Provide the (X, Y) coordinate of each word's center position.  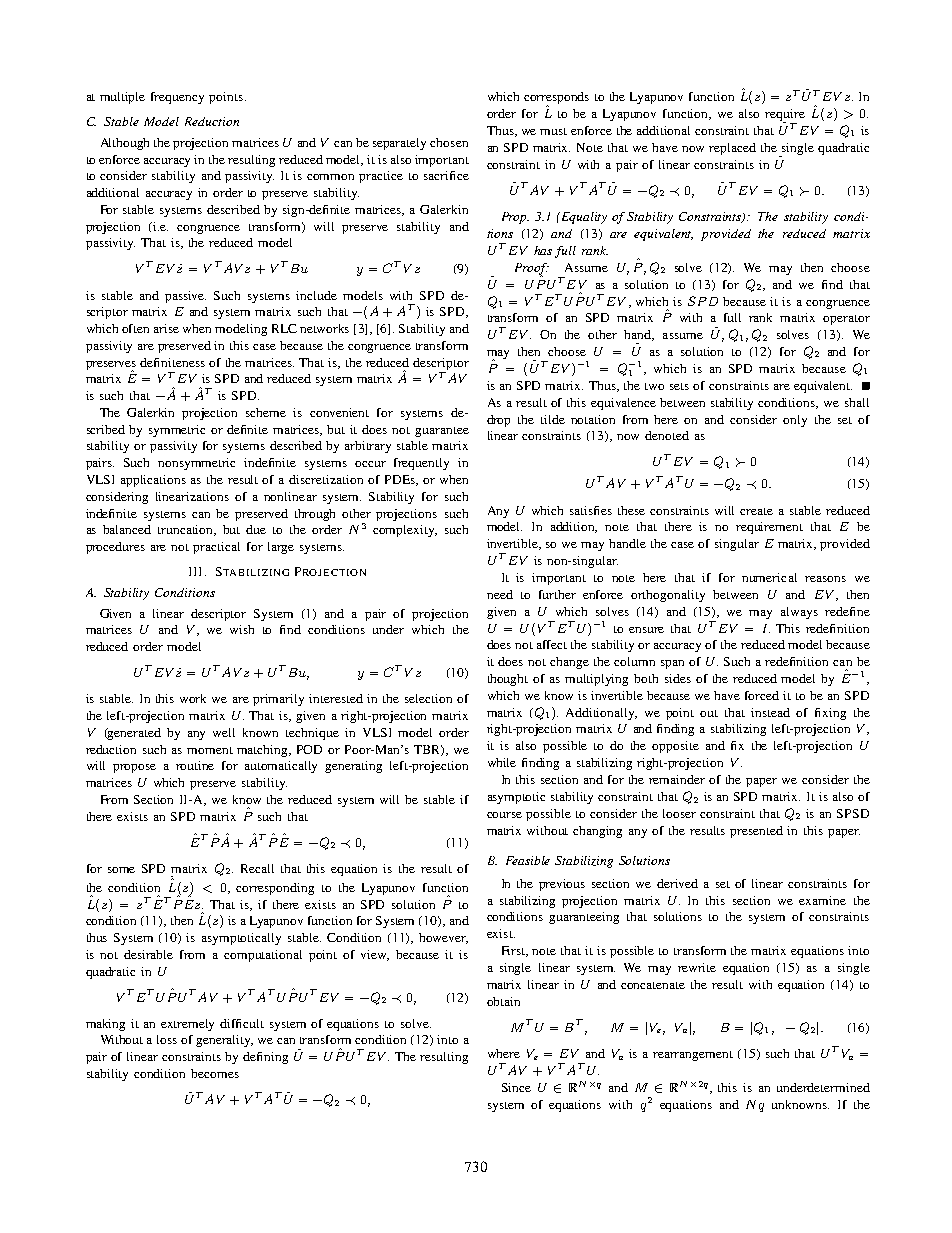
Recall (257, 868)
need (500, 594)
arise (166, 328)
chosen (449, 142)
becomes (215, 1073)
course (504, 815)
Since (516, 1087)
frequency (177, 98)
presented (756, 832)
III (195, 571)
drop (498, 421)
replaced (732, 149)
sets (679, 386)
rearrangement (693, 1056)
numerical (769, 577)
